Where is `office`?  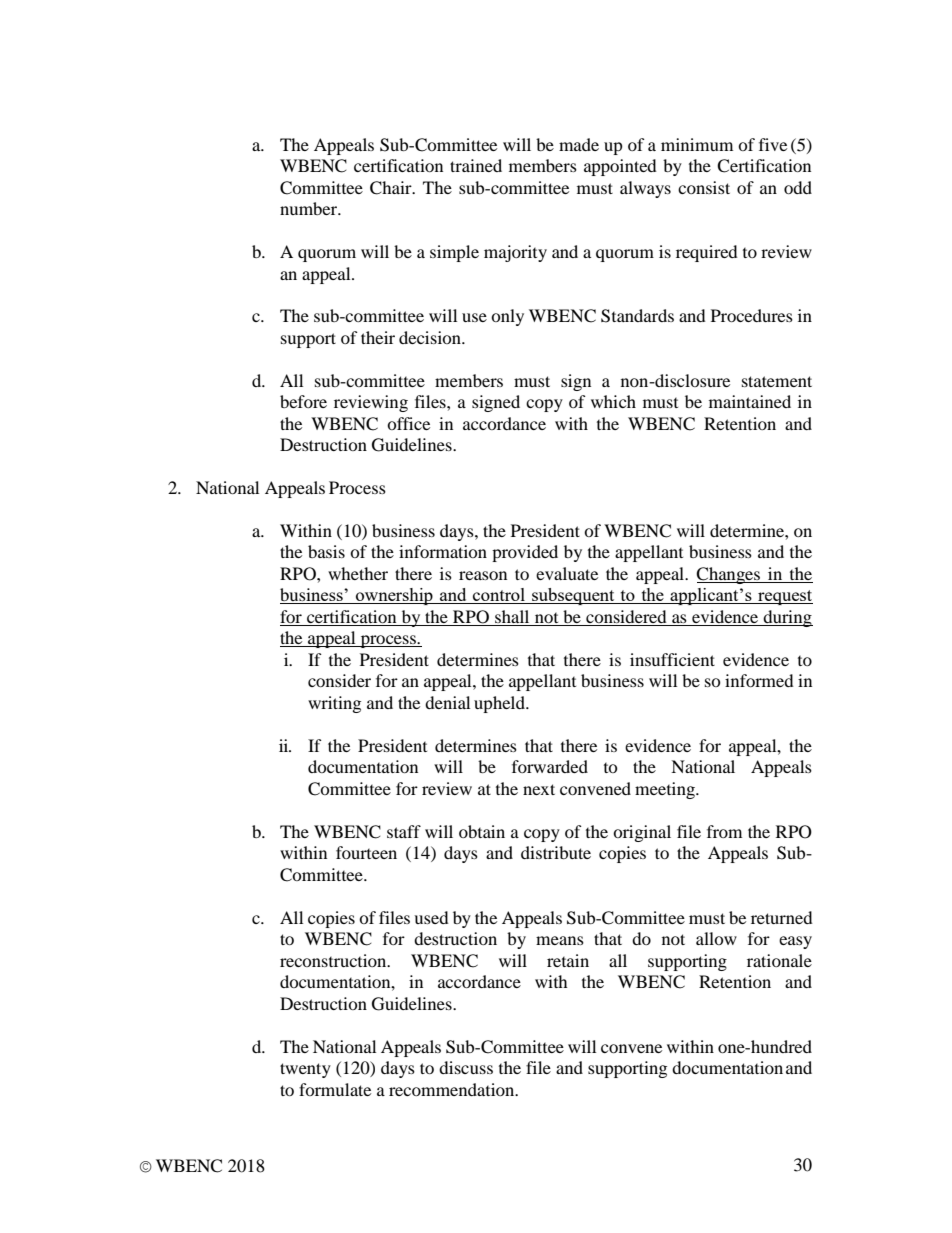
office is located at coordinates (408, 423).
